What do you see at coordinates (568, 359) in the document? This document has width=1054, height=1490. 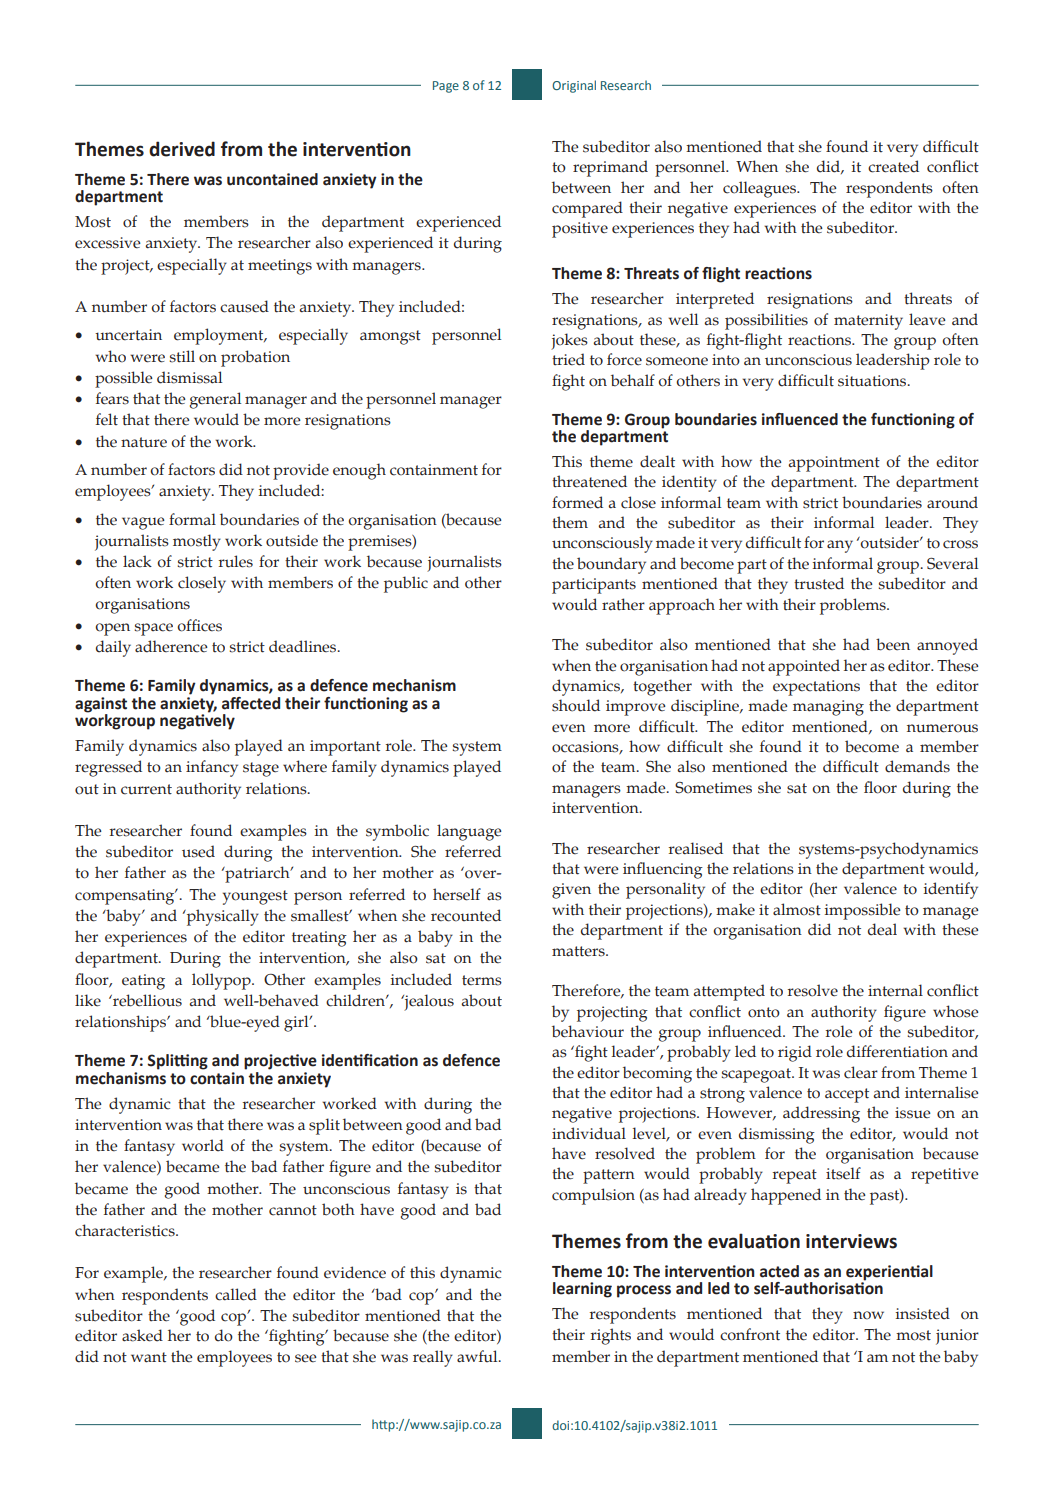 I see `tried` at bounding box center [568, 359].
